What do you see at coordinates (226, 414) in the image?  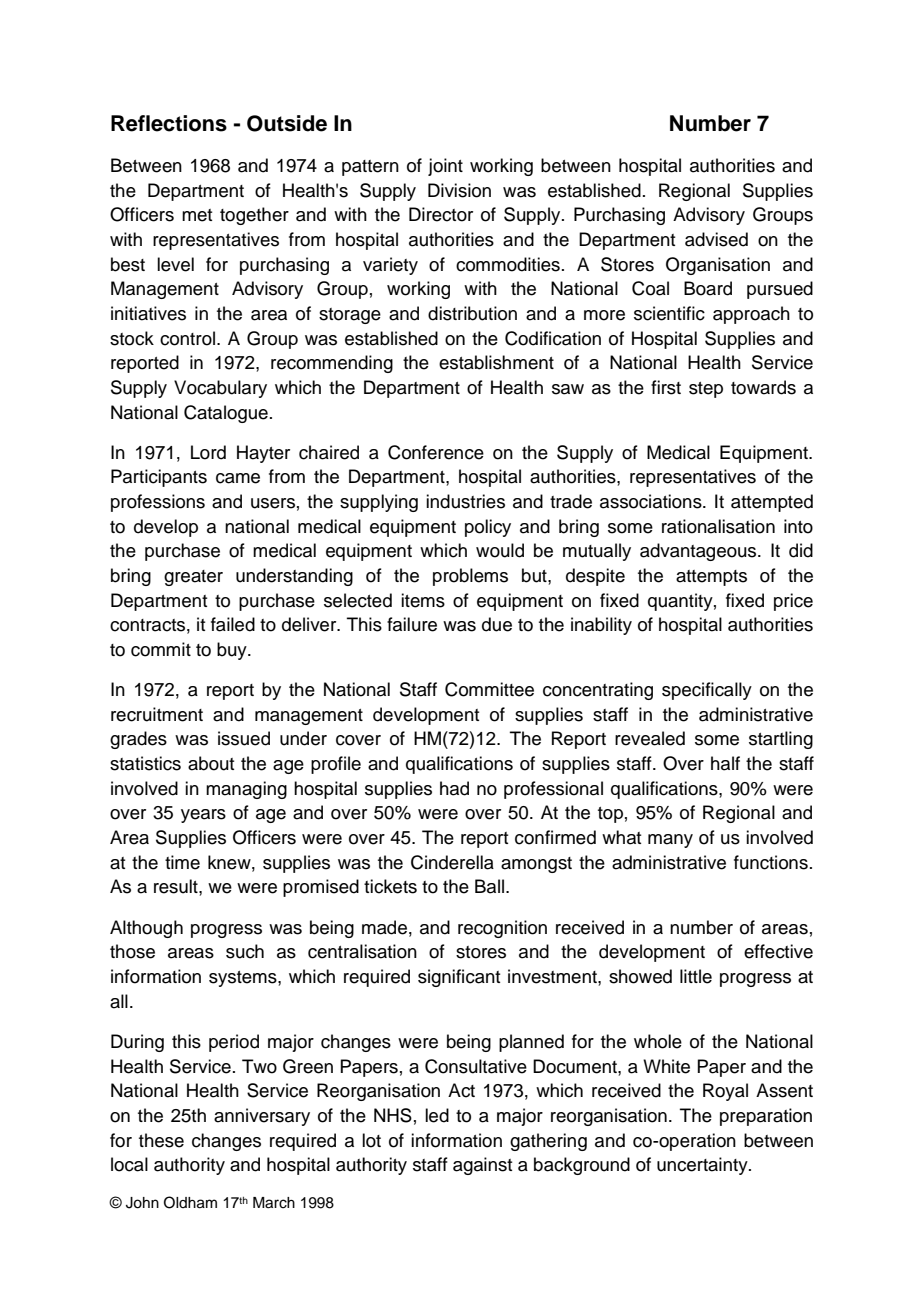 I see `Catalogue` at bounding box center [226, 414].
